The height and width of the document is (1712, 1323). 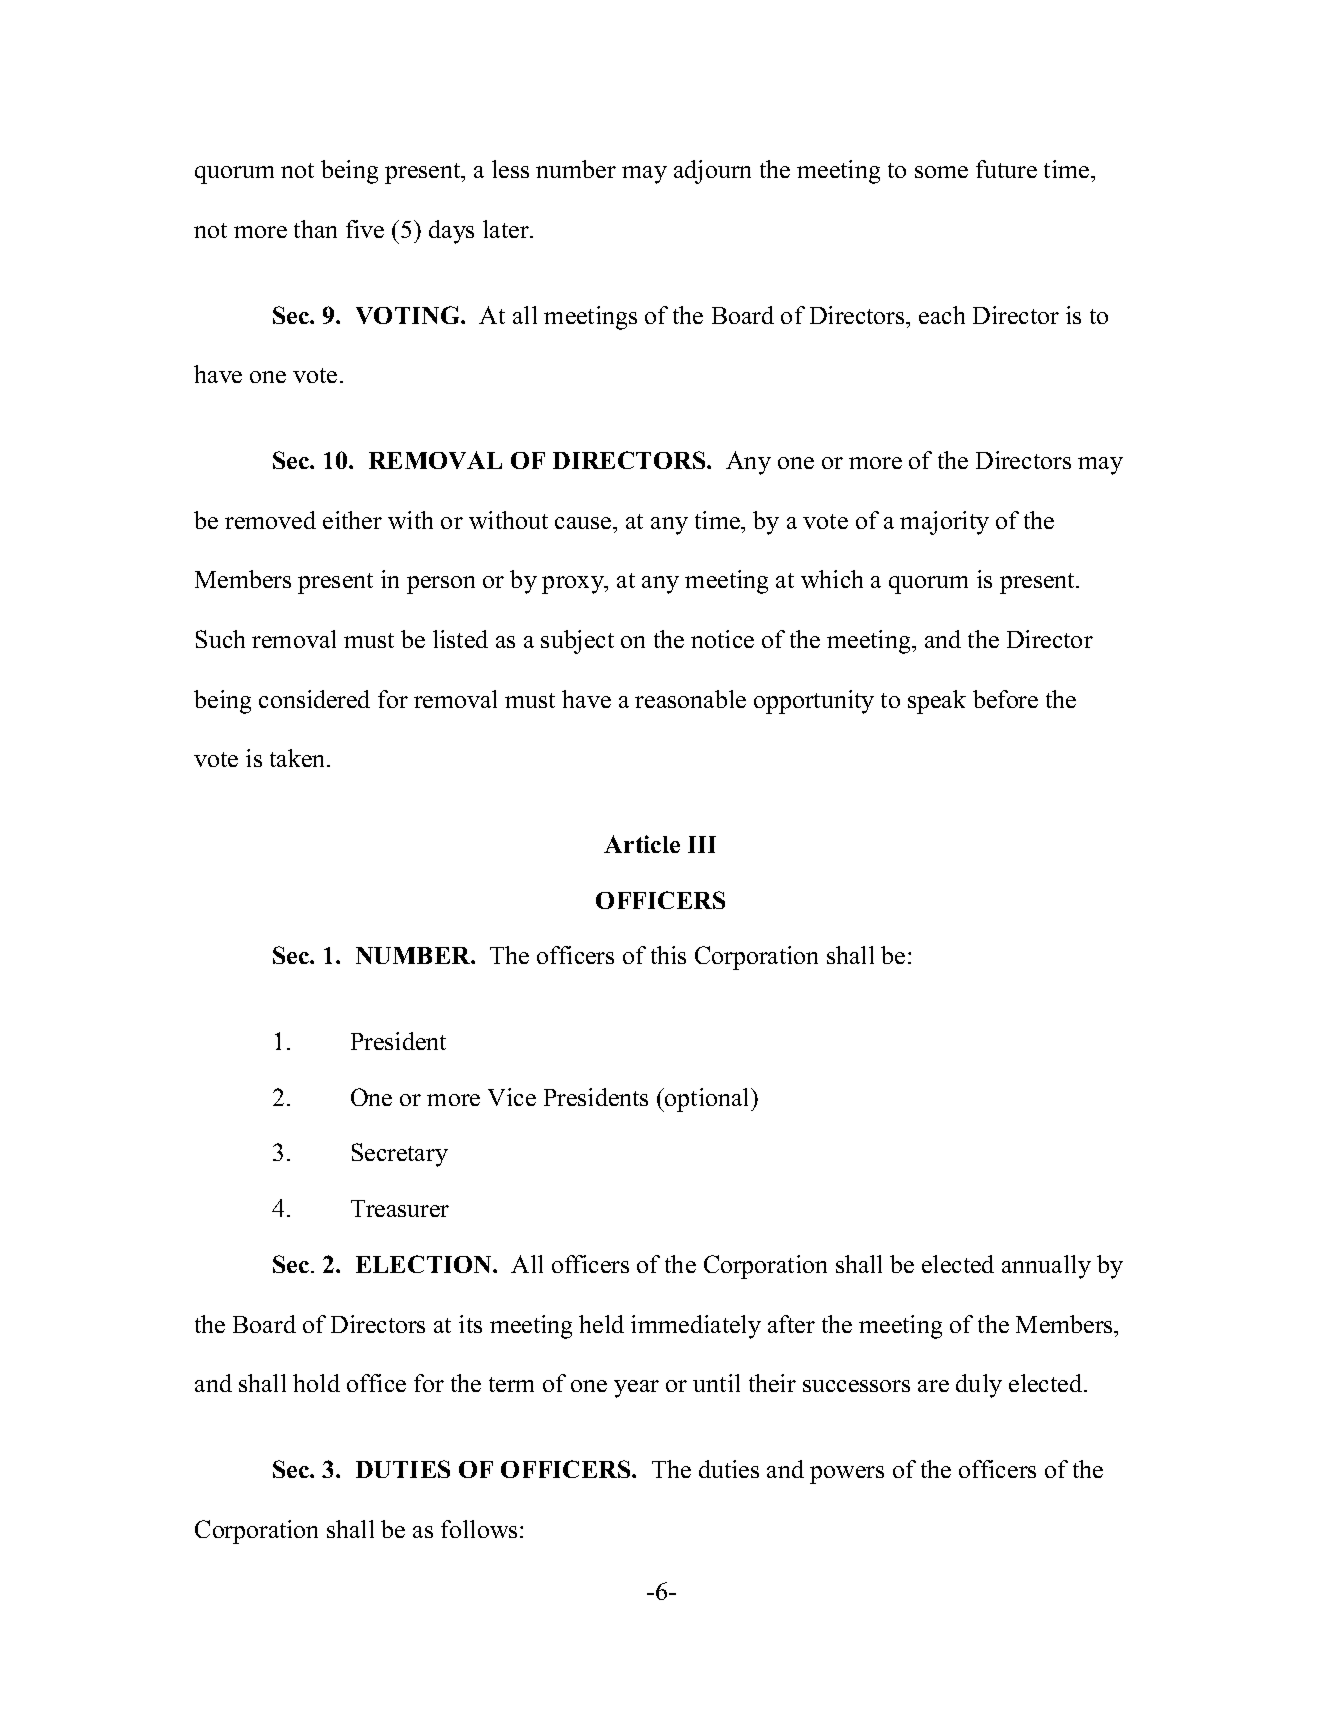 What do you see at coordinates (507, 229) in the document?
I see `later` at bounding box center [507, 229].
